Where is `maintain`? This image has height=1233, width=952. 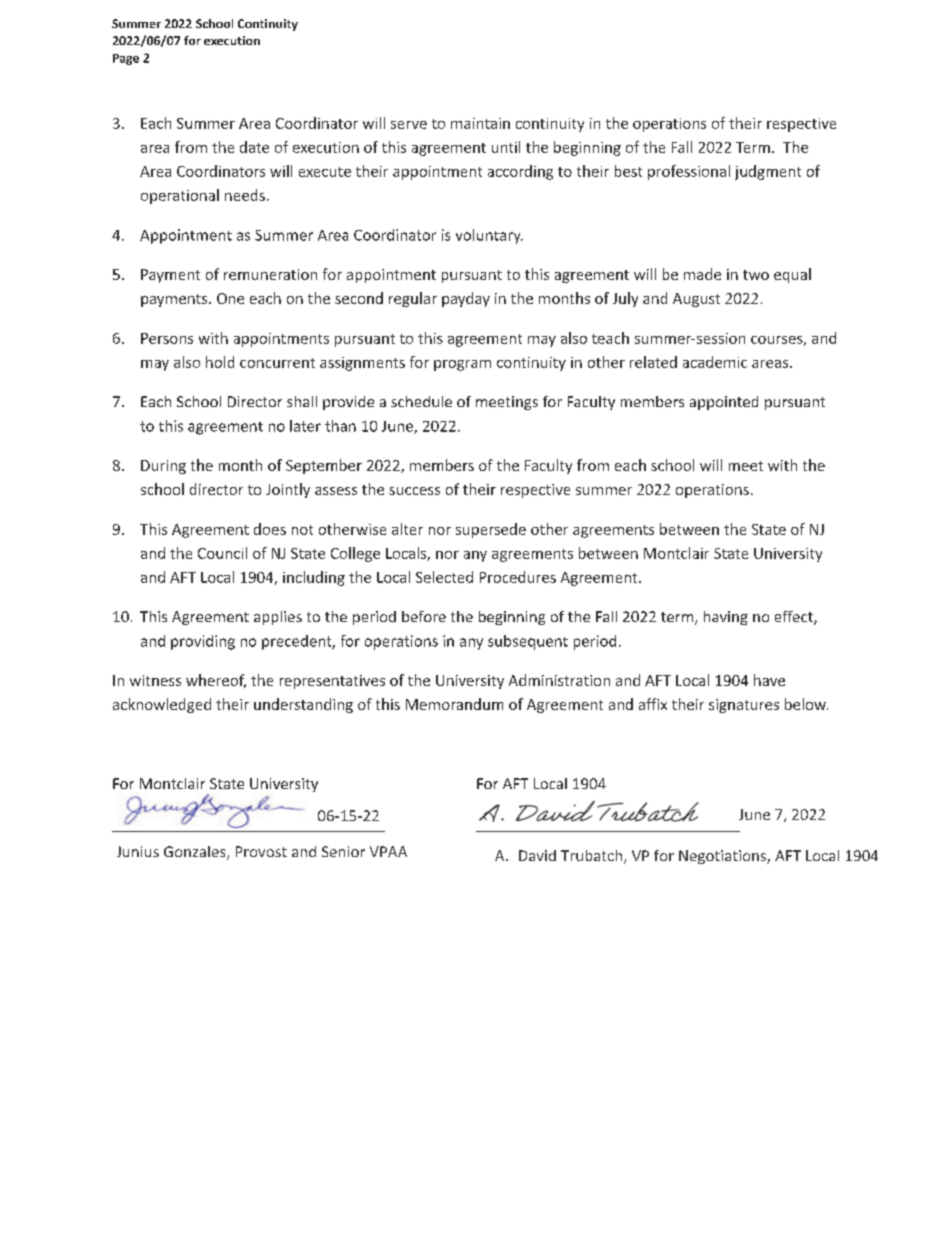
maintain is located at coordinates (480, 123).
